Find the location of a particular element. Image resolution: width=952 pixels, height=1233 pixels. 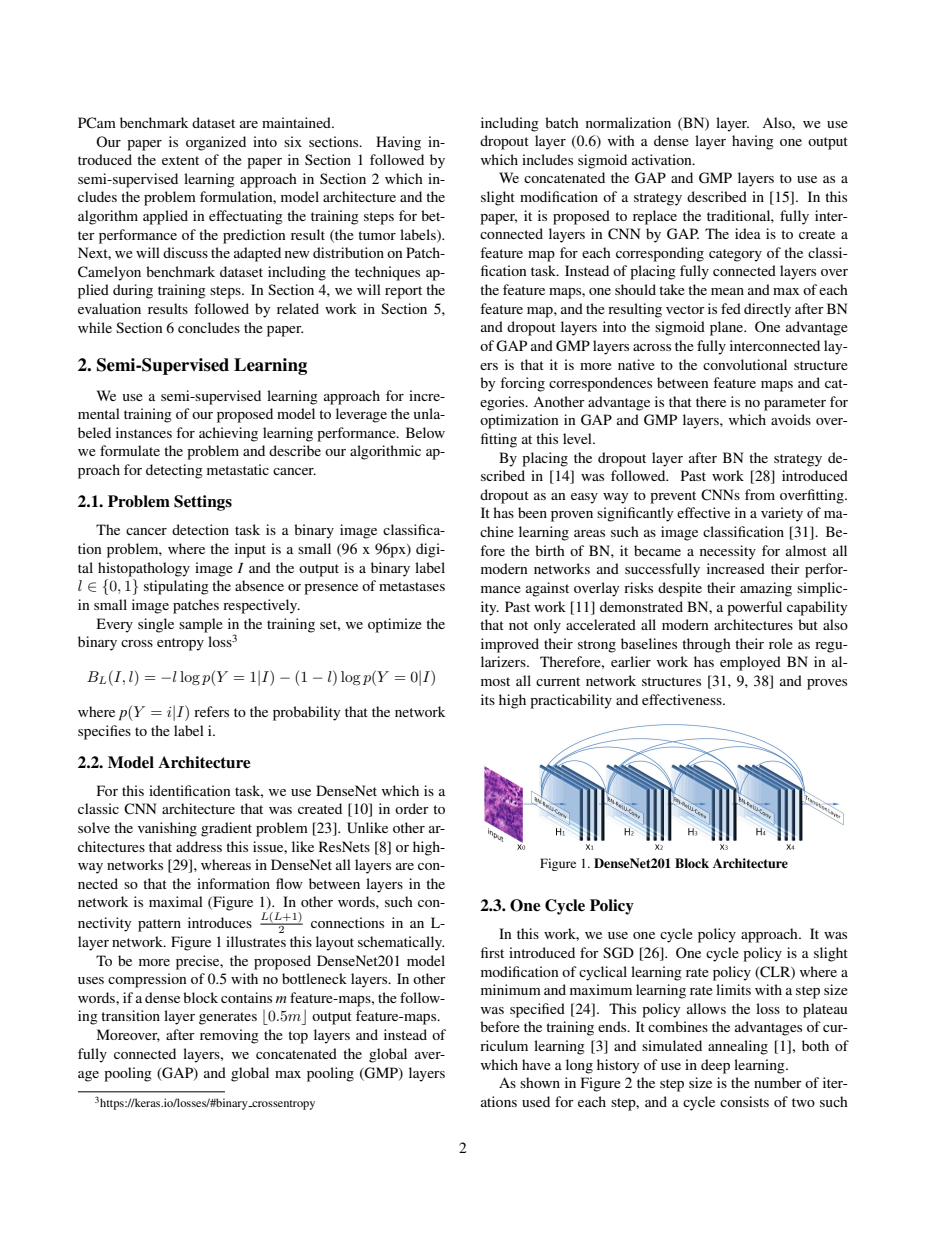

order is located at coordinates (412, 808).
